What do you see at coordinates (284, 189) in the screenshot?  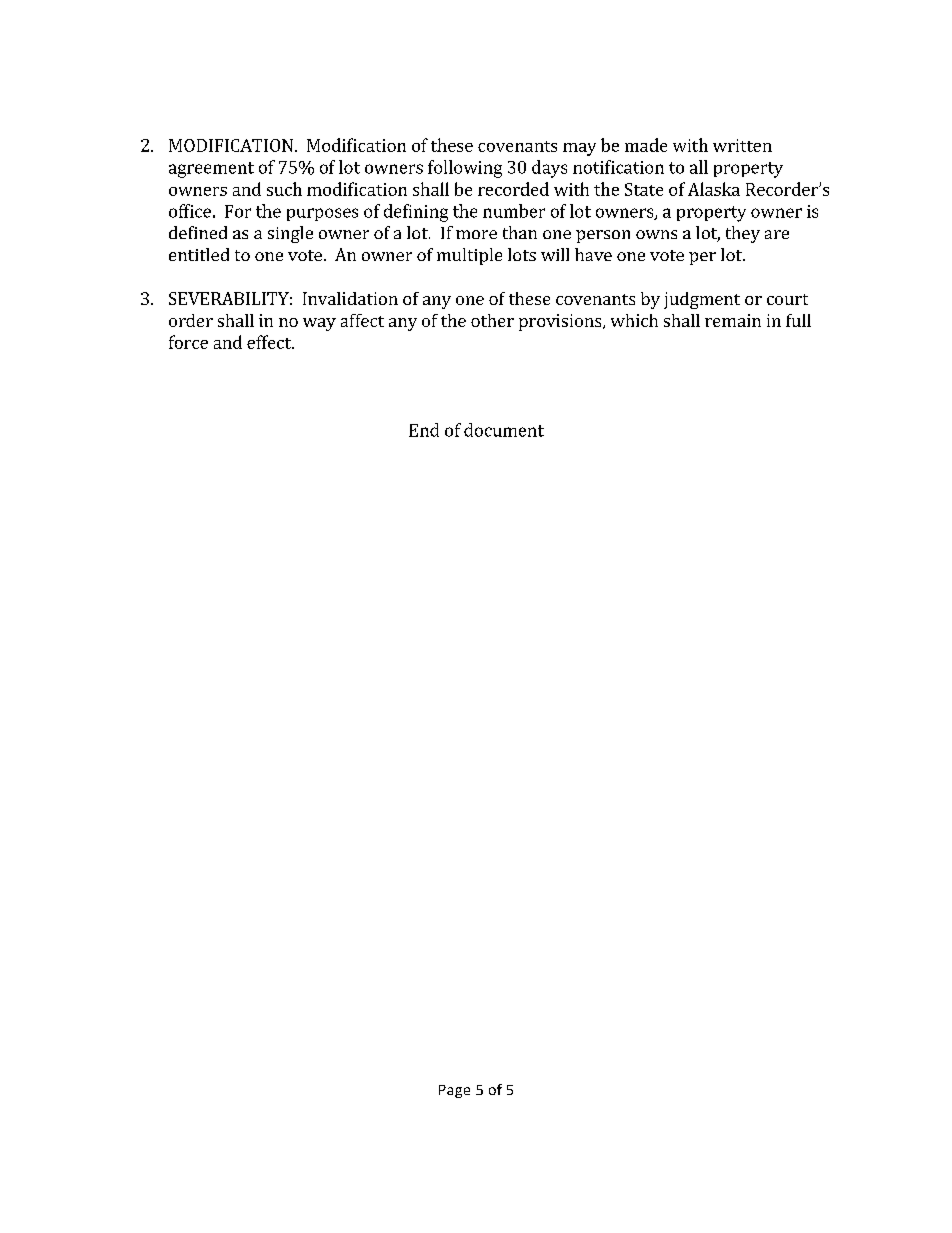 I see `such` at bounding box center [284, 189].
